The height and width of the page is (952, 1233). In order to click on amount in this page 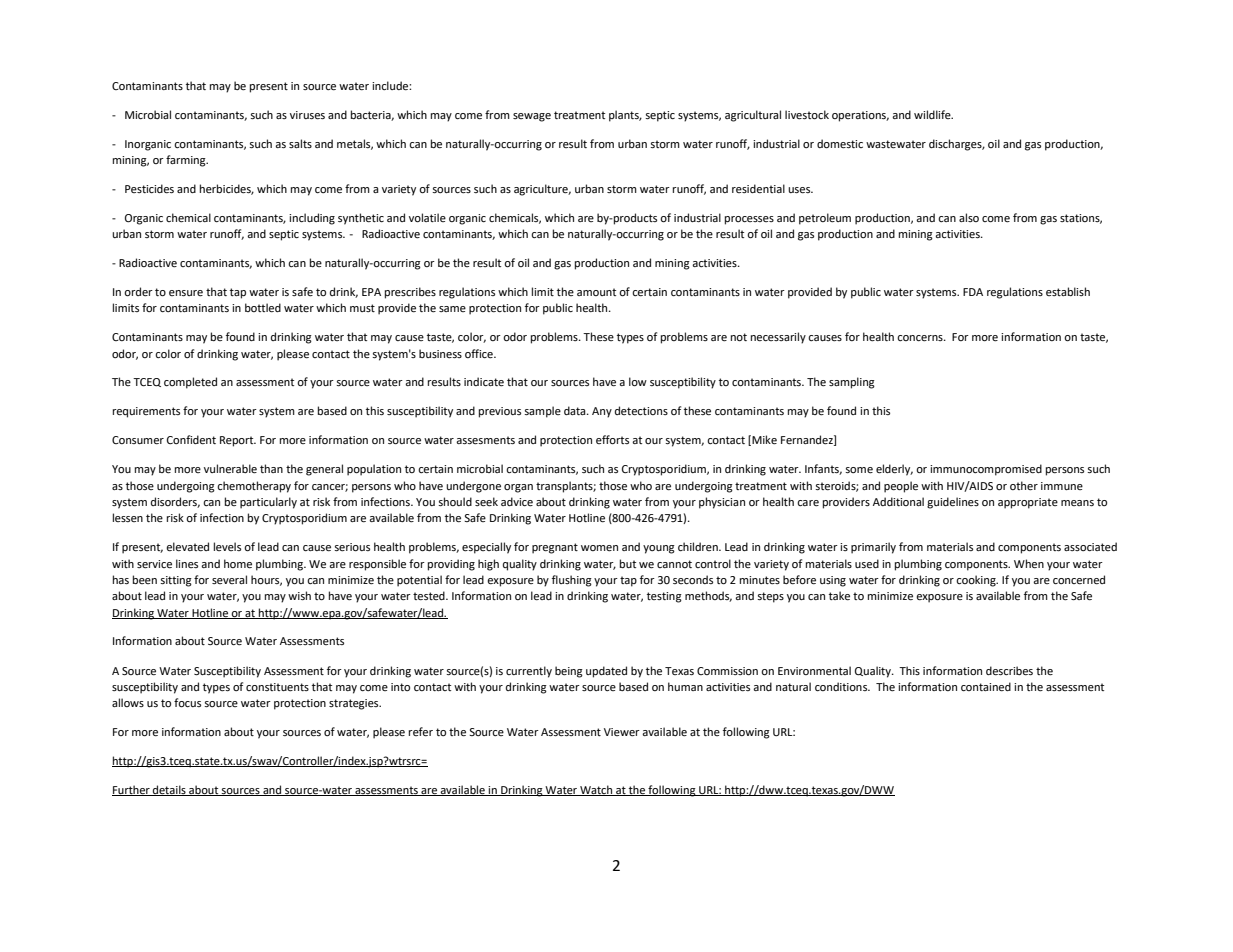, I will do `click(596, 292)`.
